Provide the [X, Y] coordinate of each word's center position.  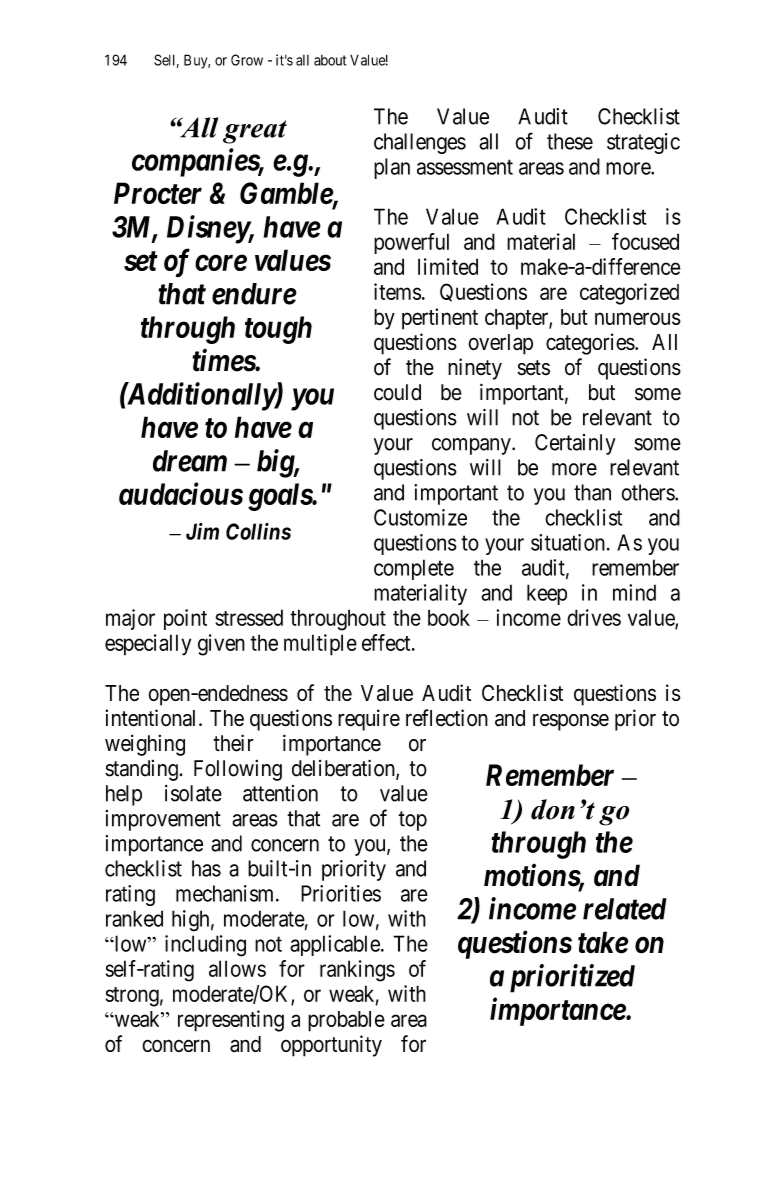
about [330, 60]
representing [231, 1021]
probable [346, 1021]
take [603, 942]
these [570, 141]
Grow [247, 60]
